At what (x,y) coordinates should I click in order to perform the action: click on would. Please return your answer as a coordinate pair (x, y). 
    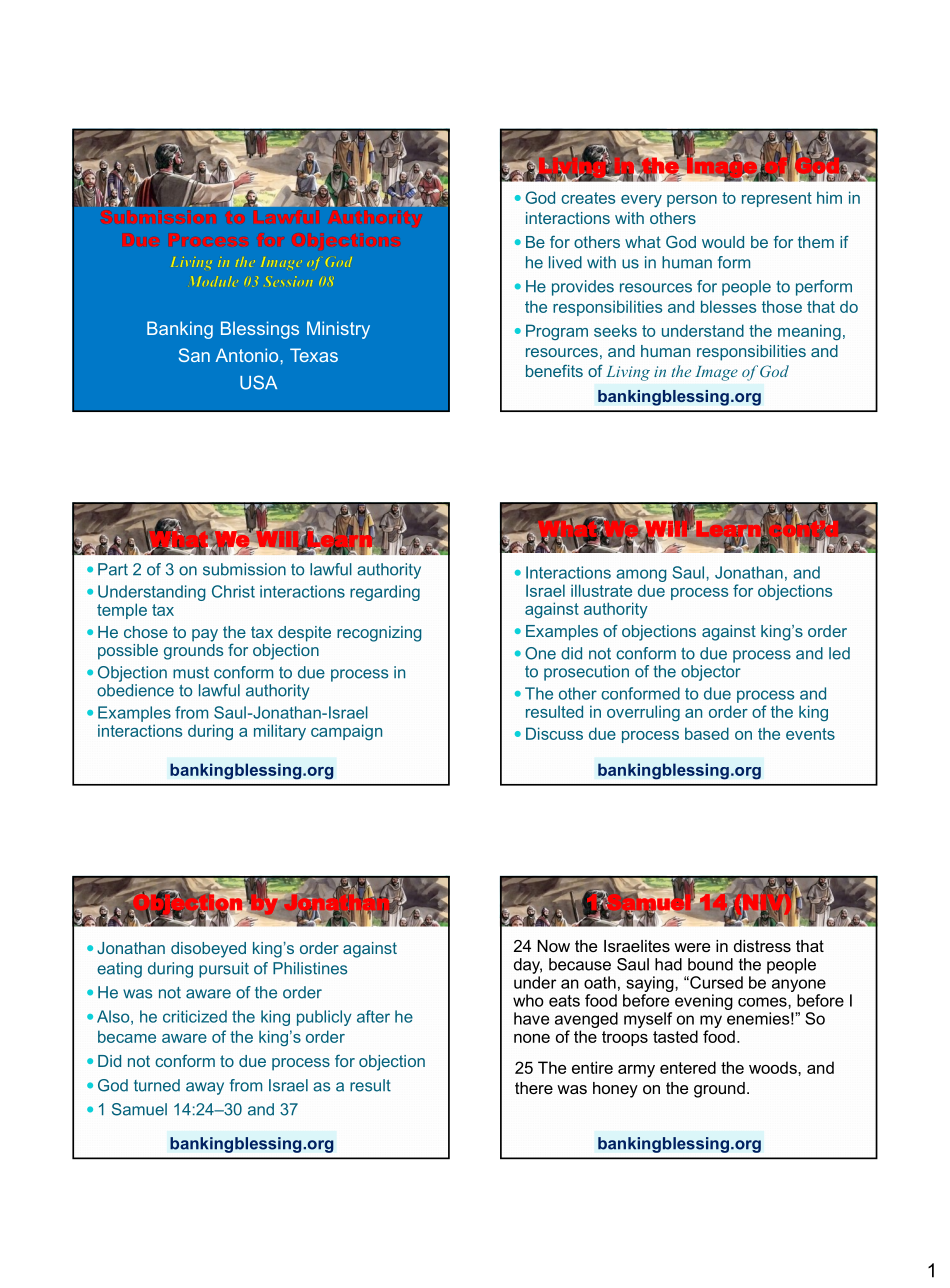
    Looking at the image, I should click on (723, 242).
